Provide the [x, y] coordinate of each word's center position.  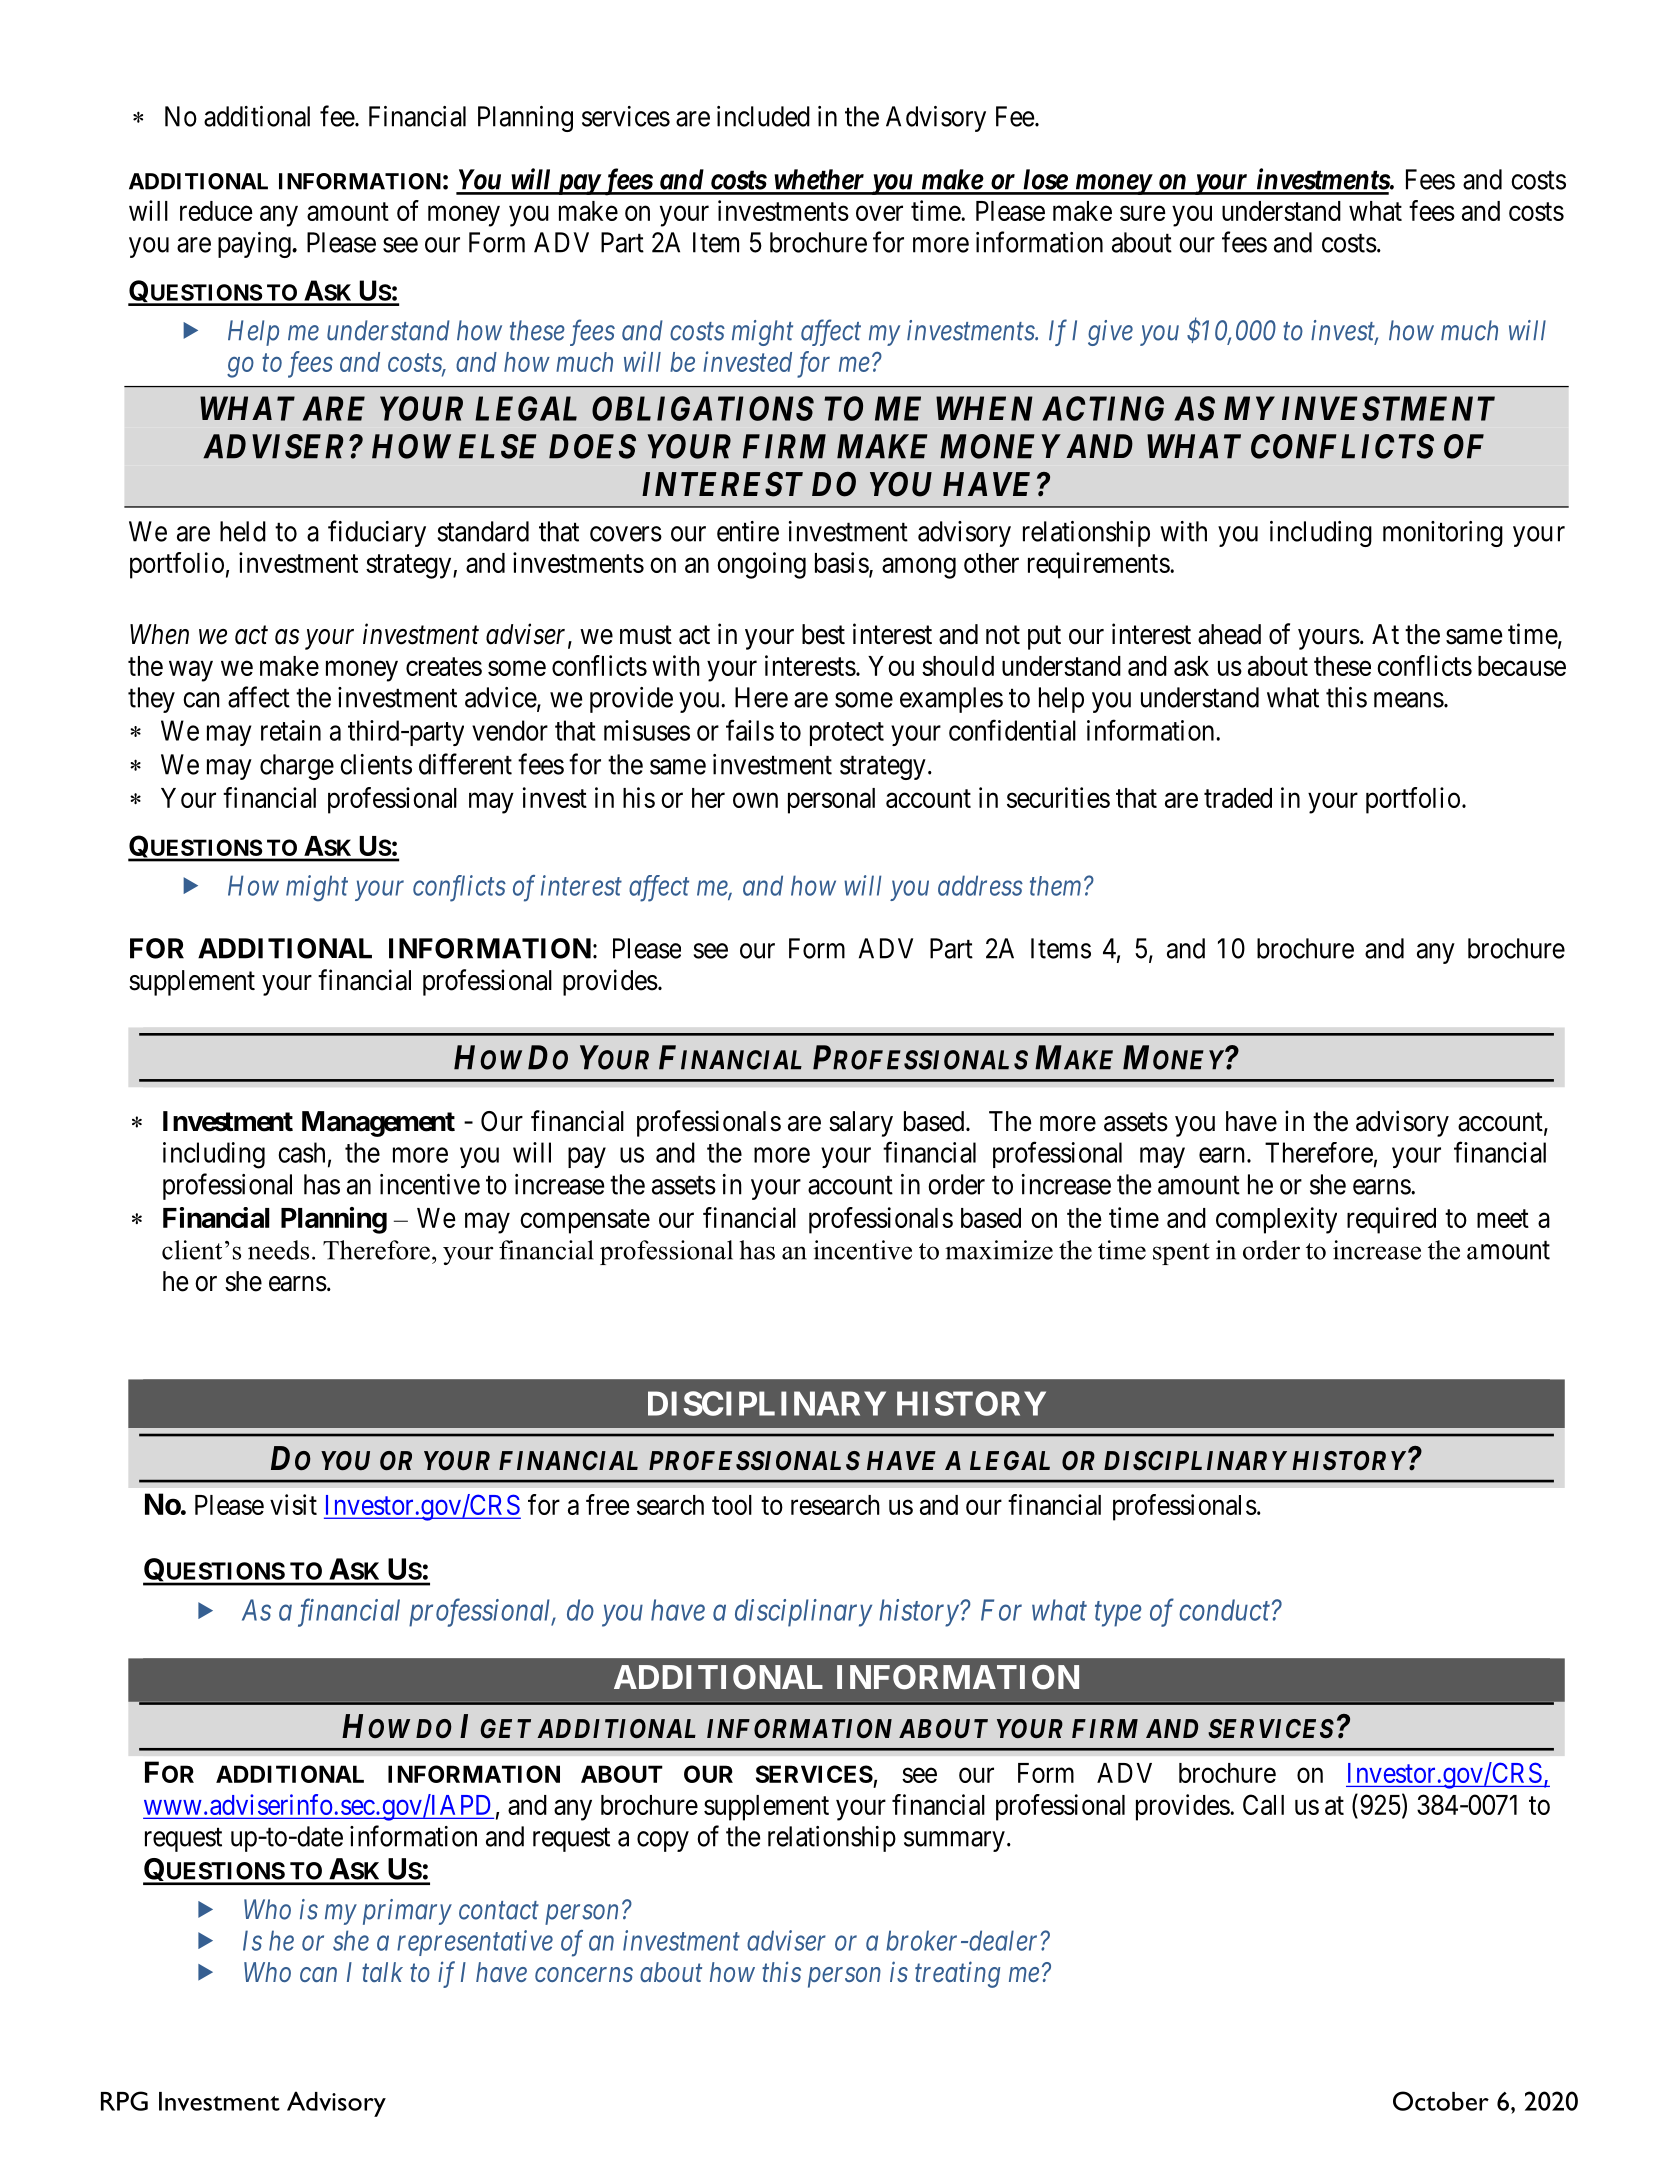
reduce [216, 211]
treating [957, 1975]
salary [861, 1124]
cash [301, 1152]
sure [1143, 213]
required [1391, 1220]
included [763, 116]
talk [382, 1972]
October [1441, 2101]
